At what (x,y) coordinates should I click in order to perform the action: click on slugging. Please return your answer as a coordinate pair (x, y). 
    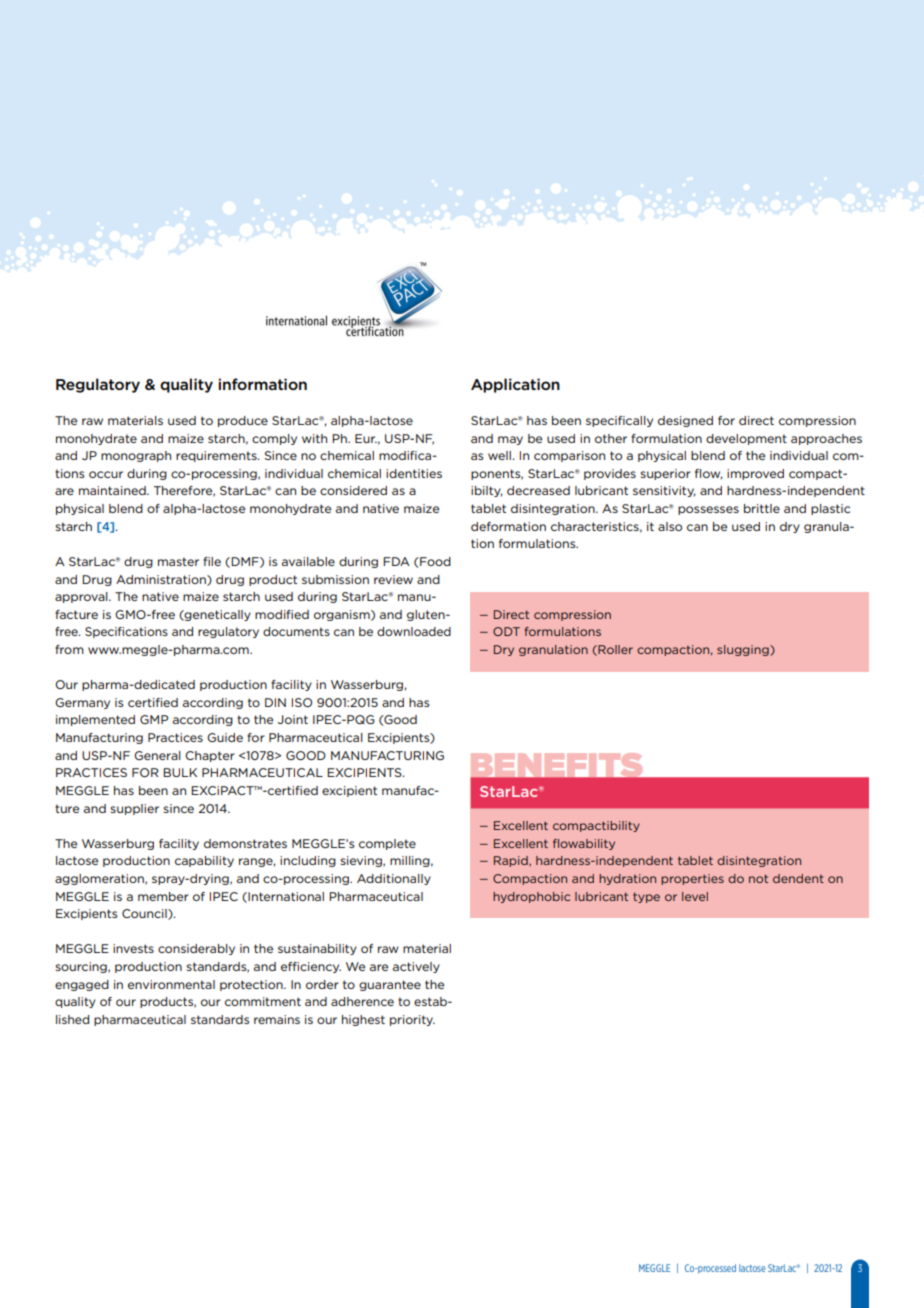
    Looking at the image, I should click on (744, 650).
